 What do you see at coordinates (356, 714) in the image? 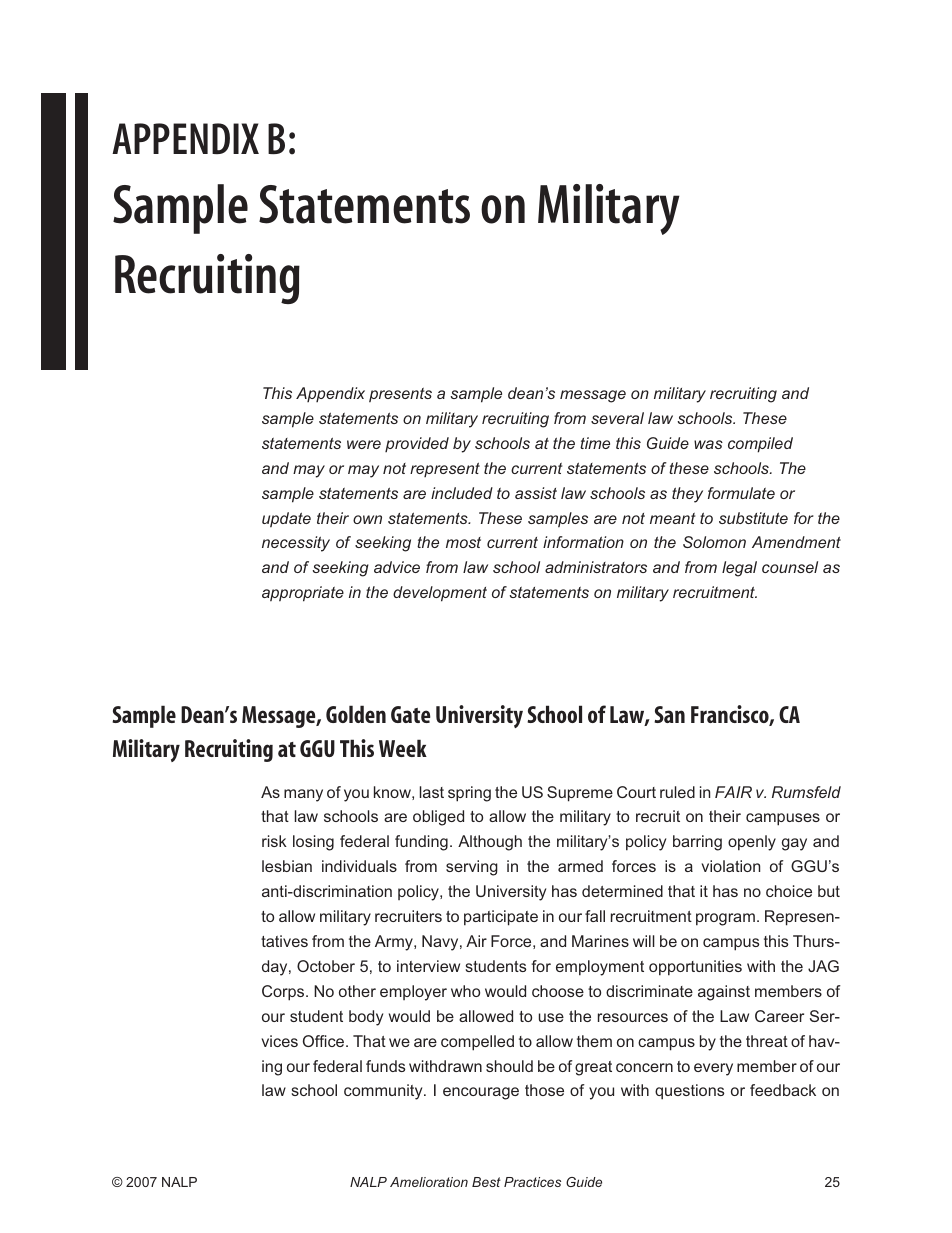
I see `Golden` at bounding box center [356, 714].
